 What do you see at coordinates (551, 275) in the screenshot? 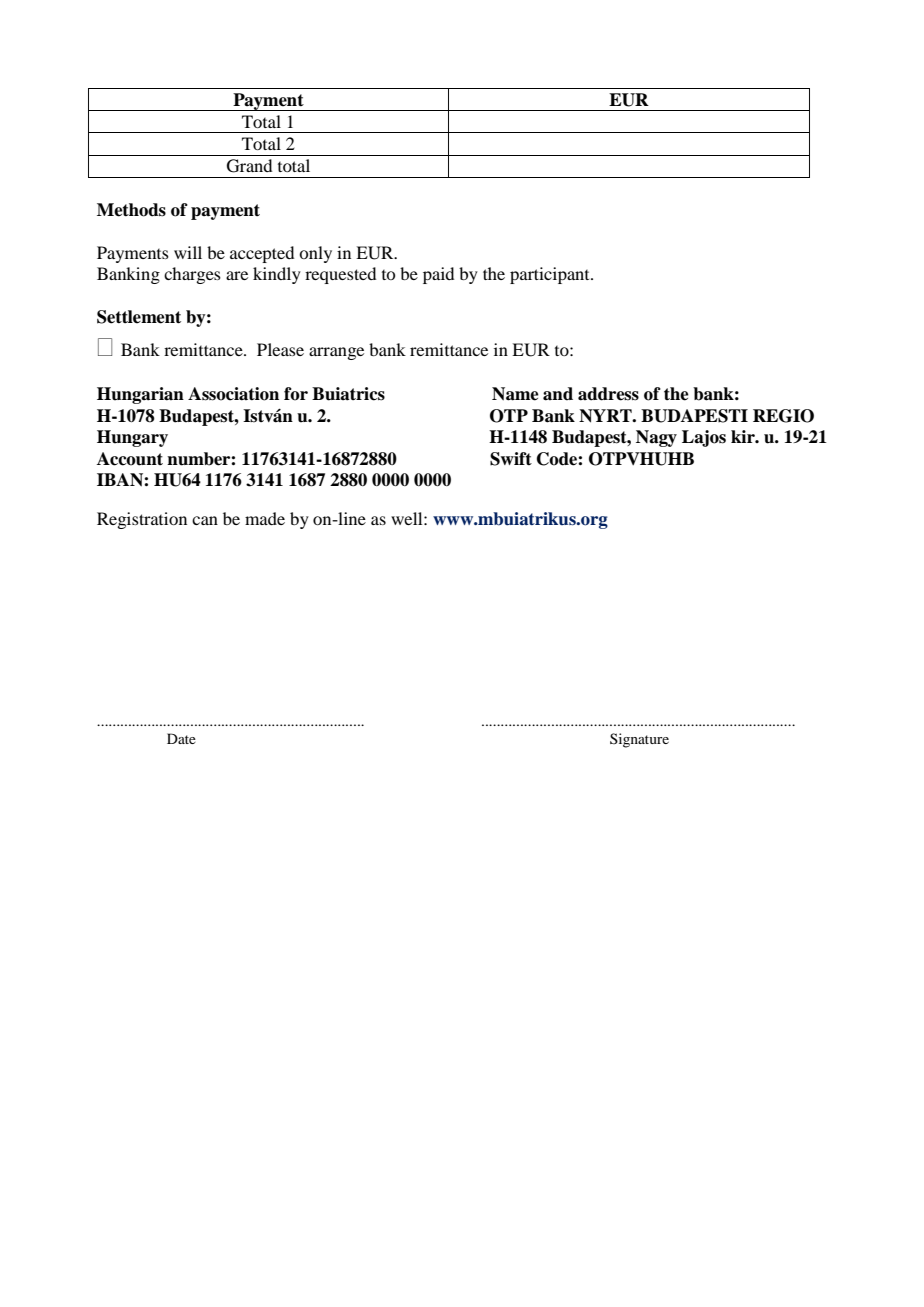
I see `participant` at bounding box center [551, 275].
